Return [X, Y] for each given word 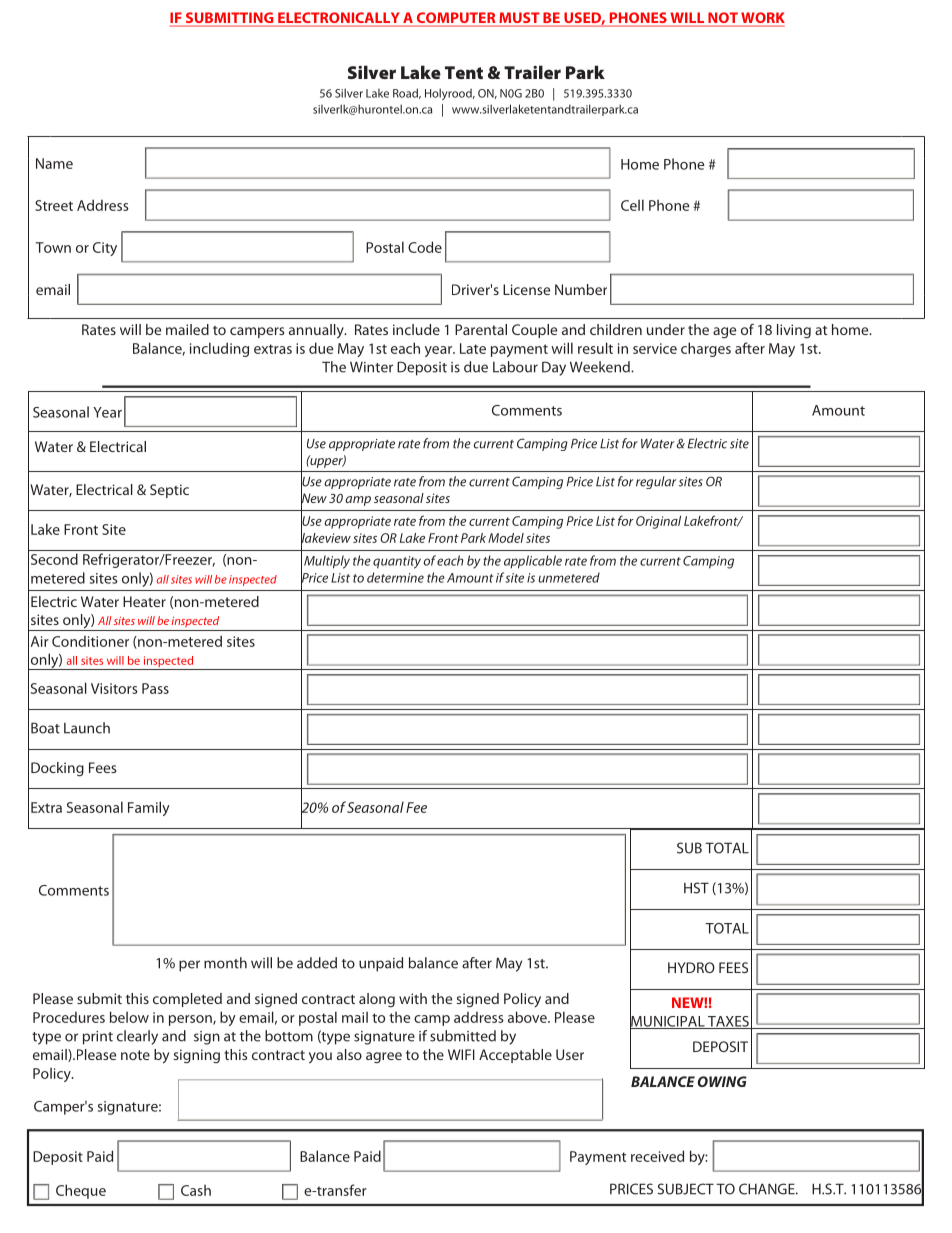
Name [54, 163]
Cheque [81, 1191]
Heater [144, 601]
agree [384, 1057]
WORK [762, 19]
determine [395, 577]
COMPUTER [456, 19]
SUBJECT [686, 1189]
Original [658, 522]
